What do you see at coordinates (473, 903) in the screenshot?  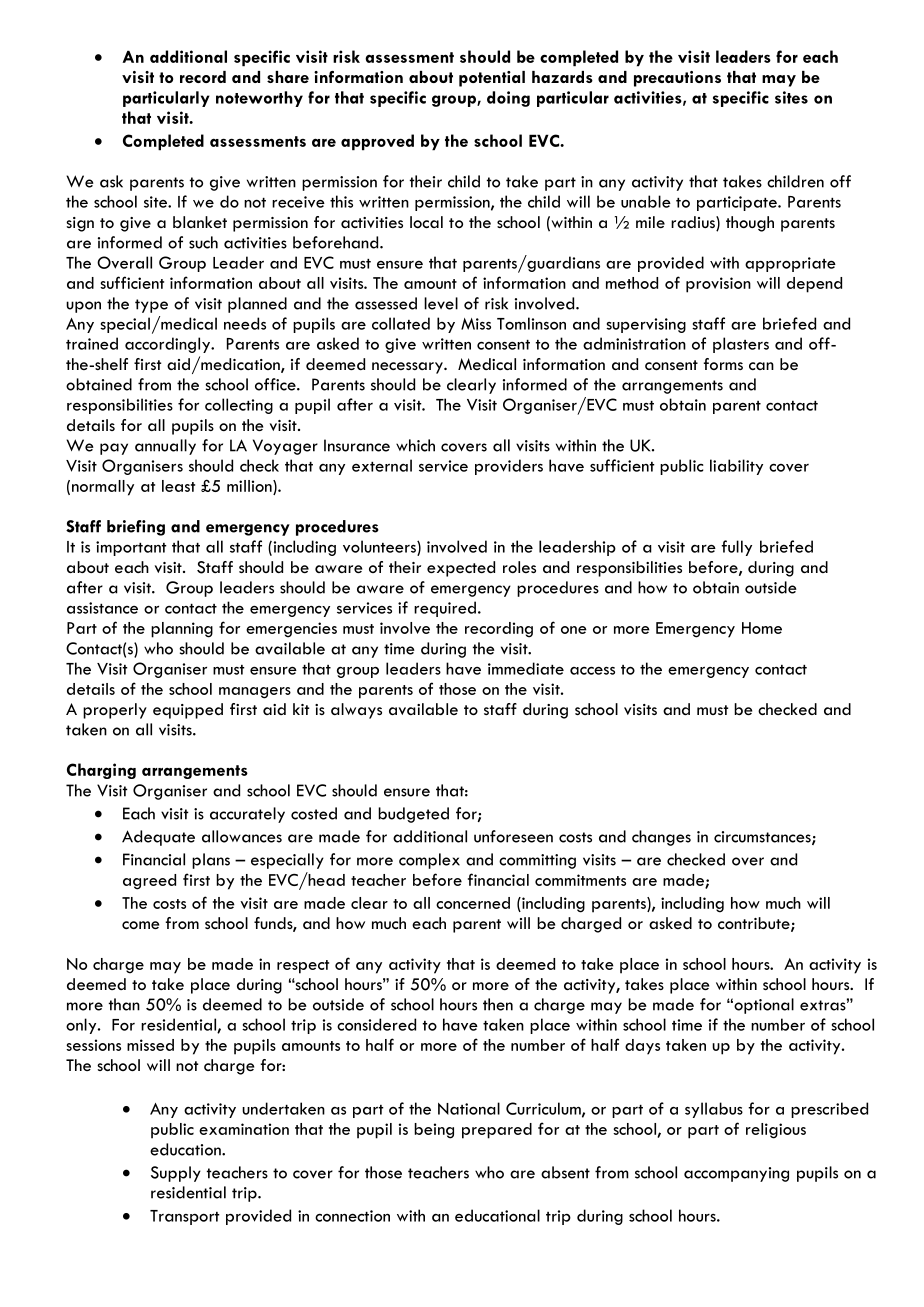 I see `concerned` at bounding box center [473, 903].
